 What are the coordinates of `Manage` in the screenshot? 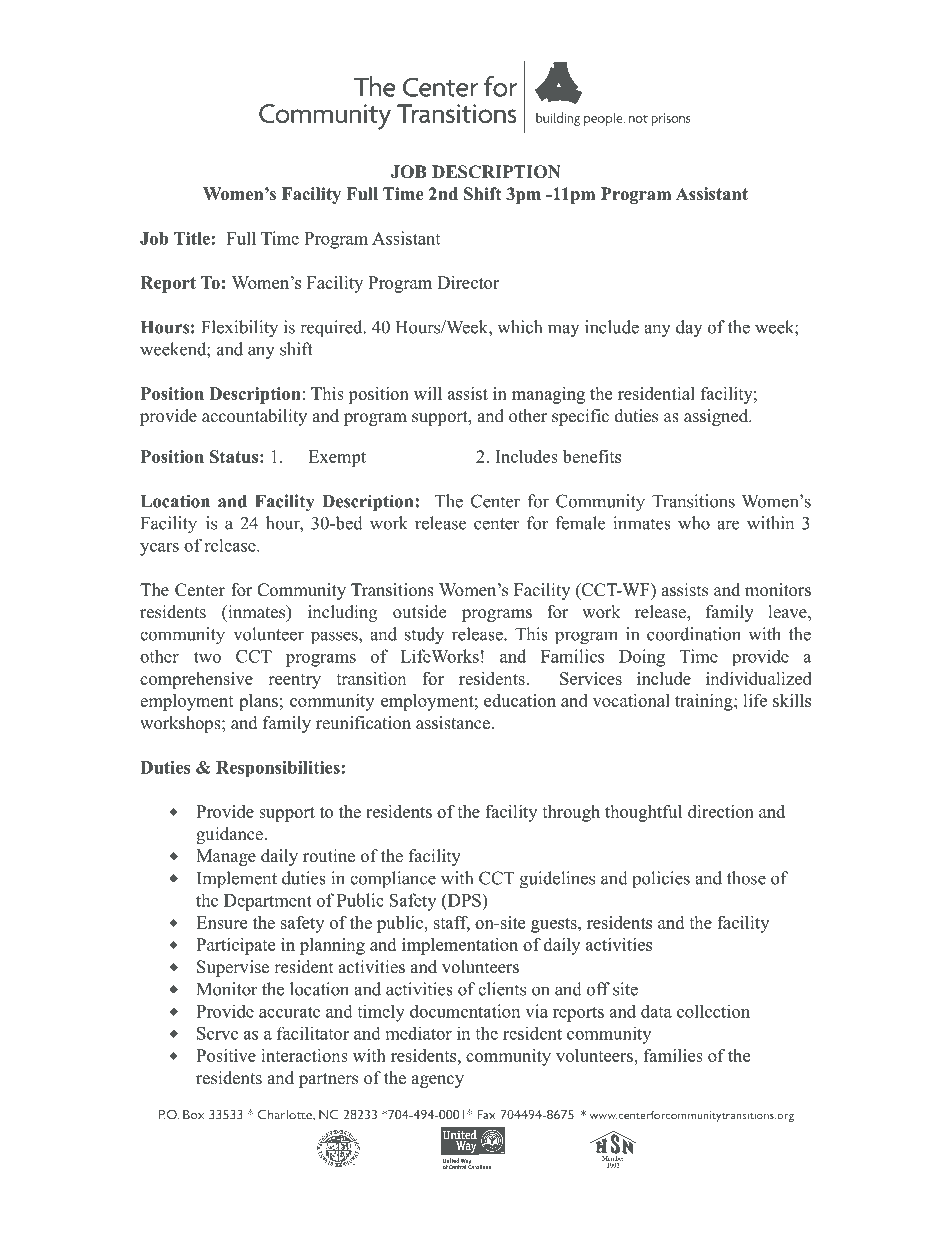 It's located at (226, 857).
